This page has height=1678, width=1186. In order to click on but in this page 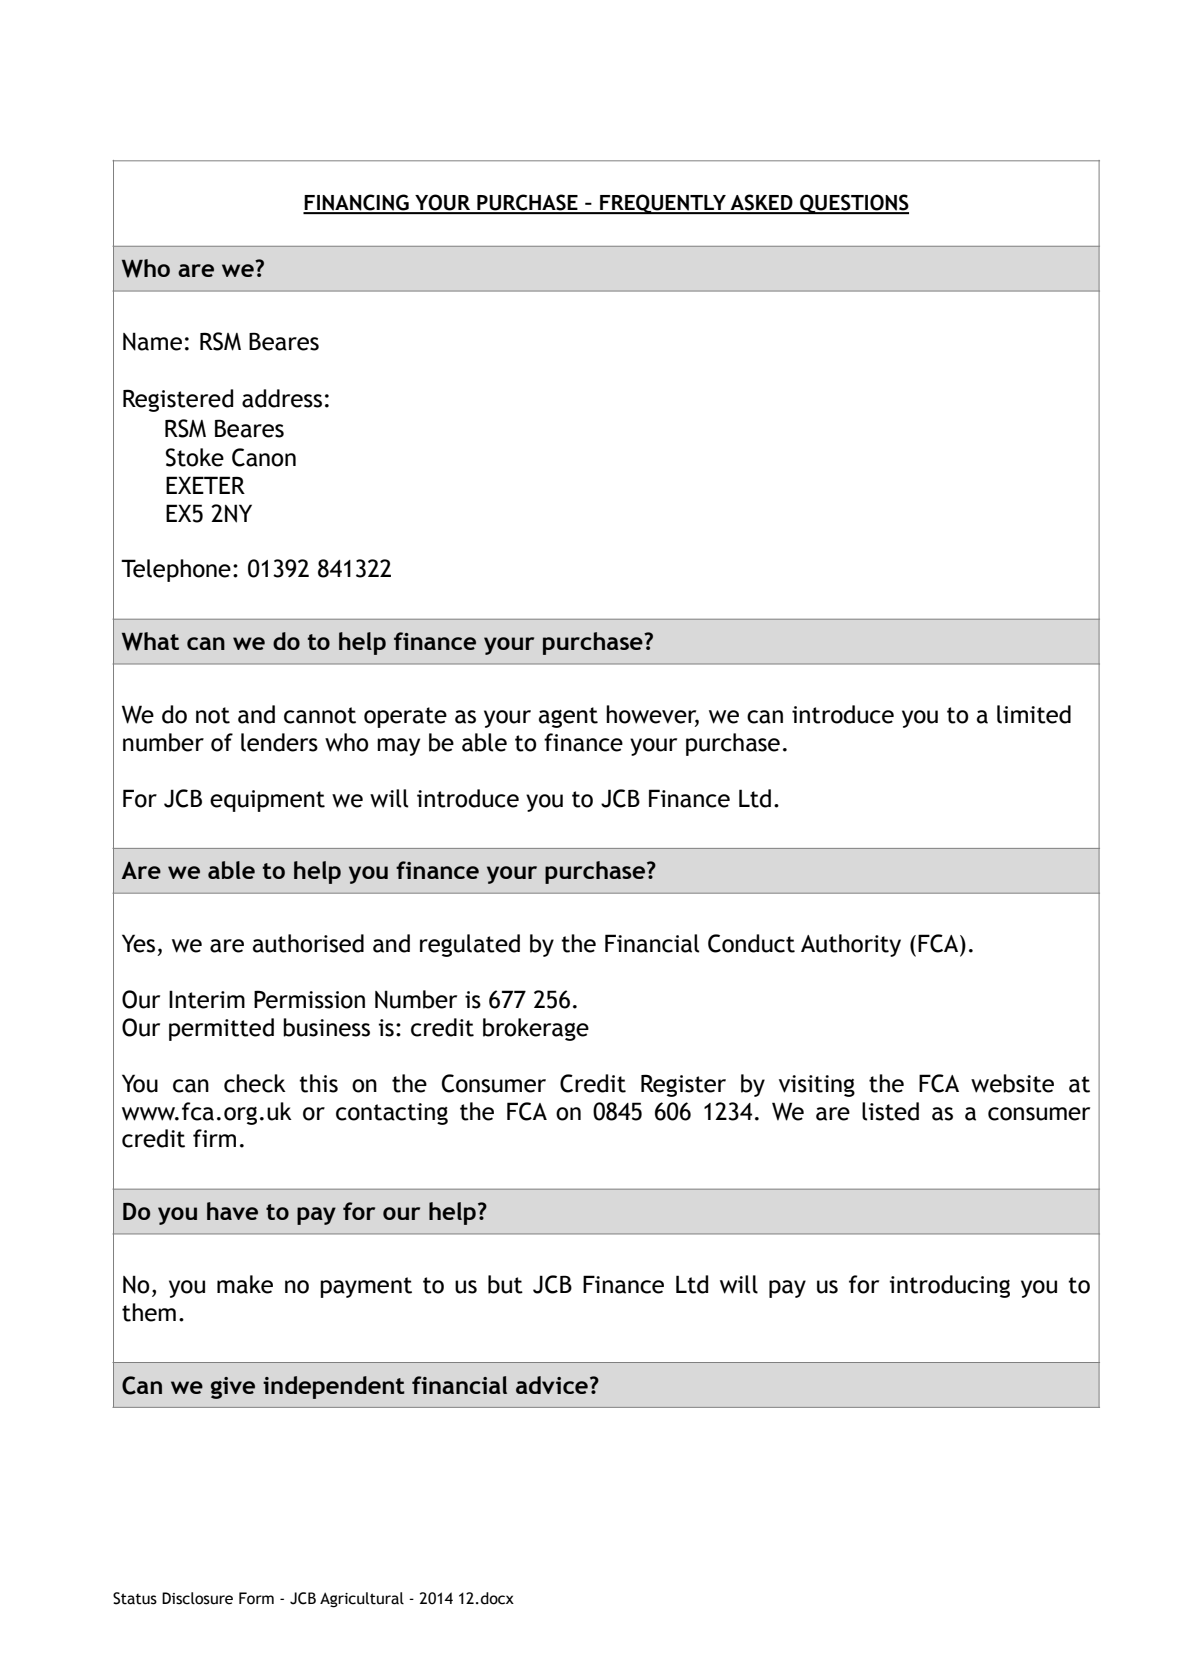, I will do `click(505, 1284)`.
